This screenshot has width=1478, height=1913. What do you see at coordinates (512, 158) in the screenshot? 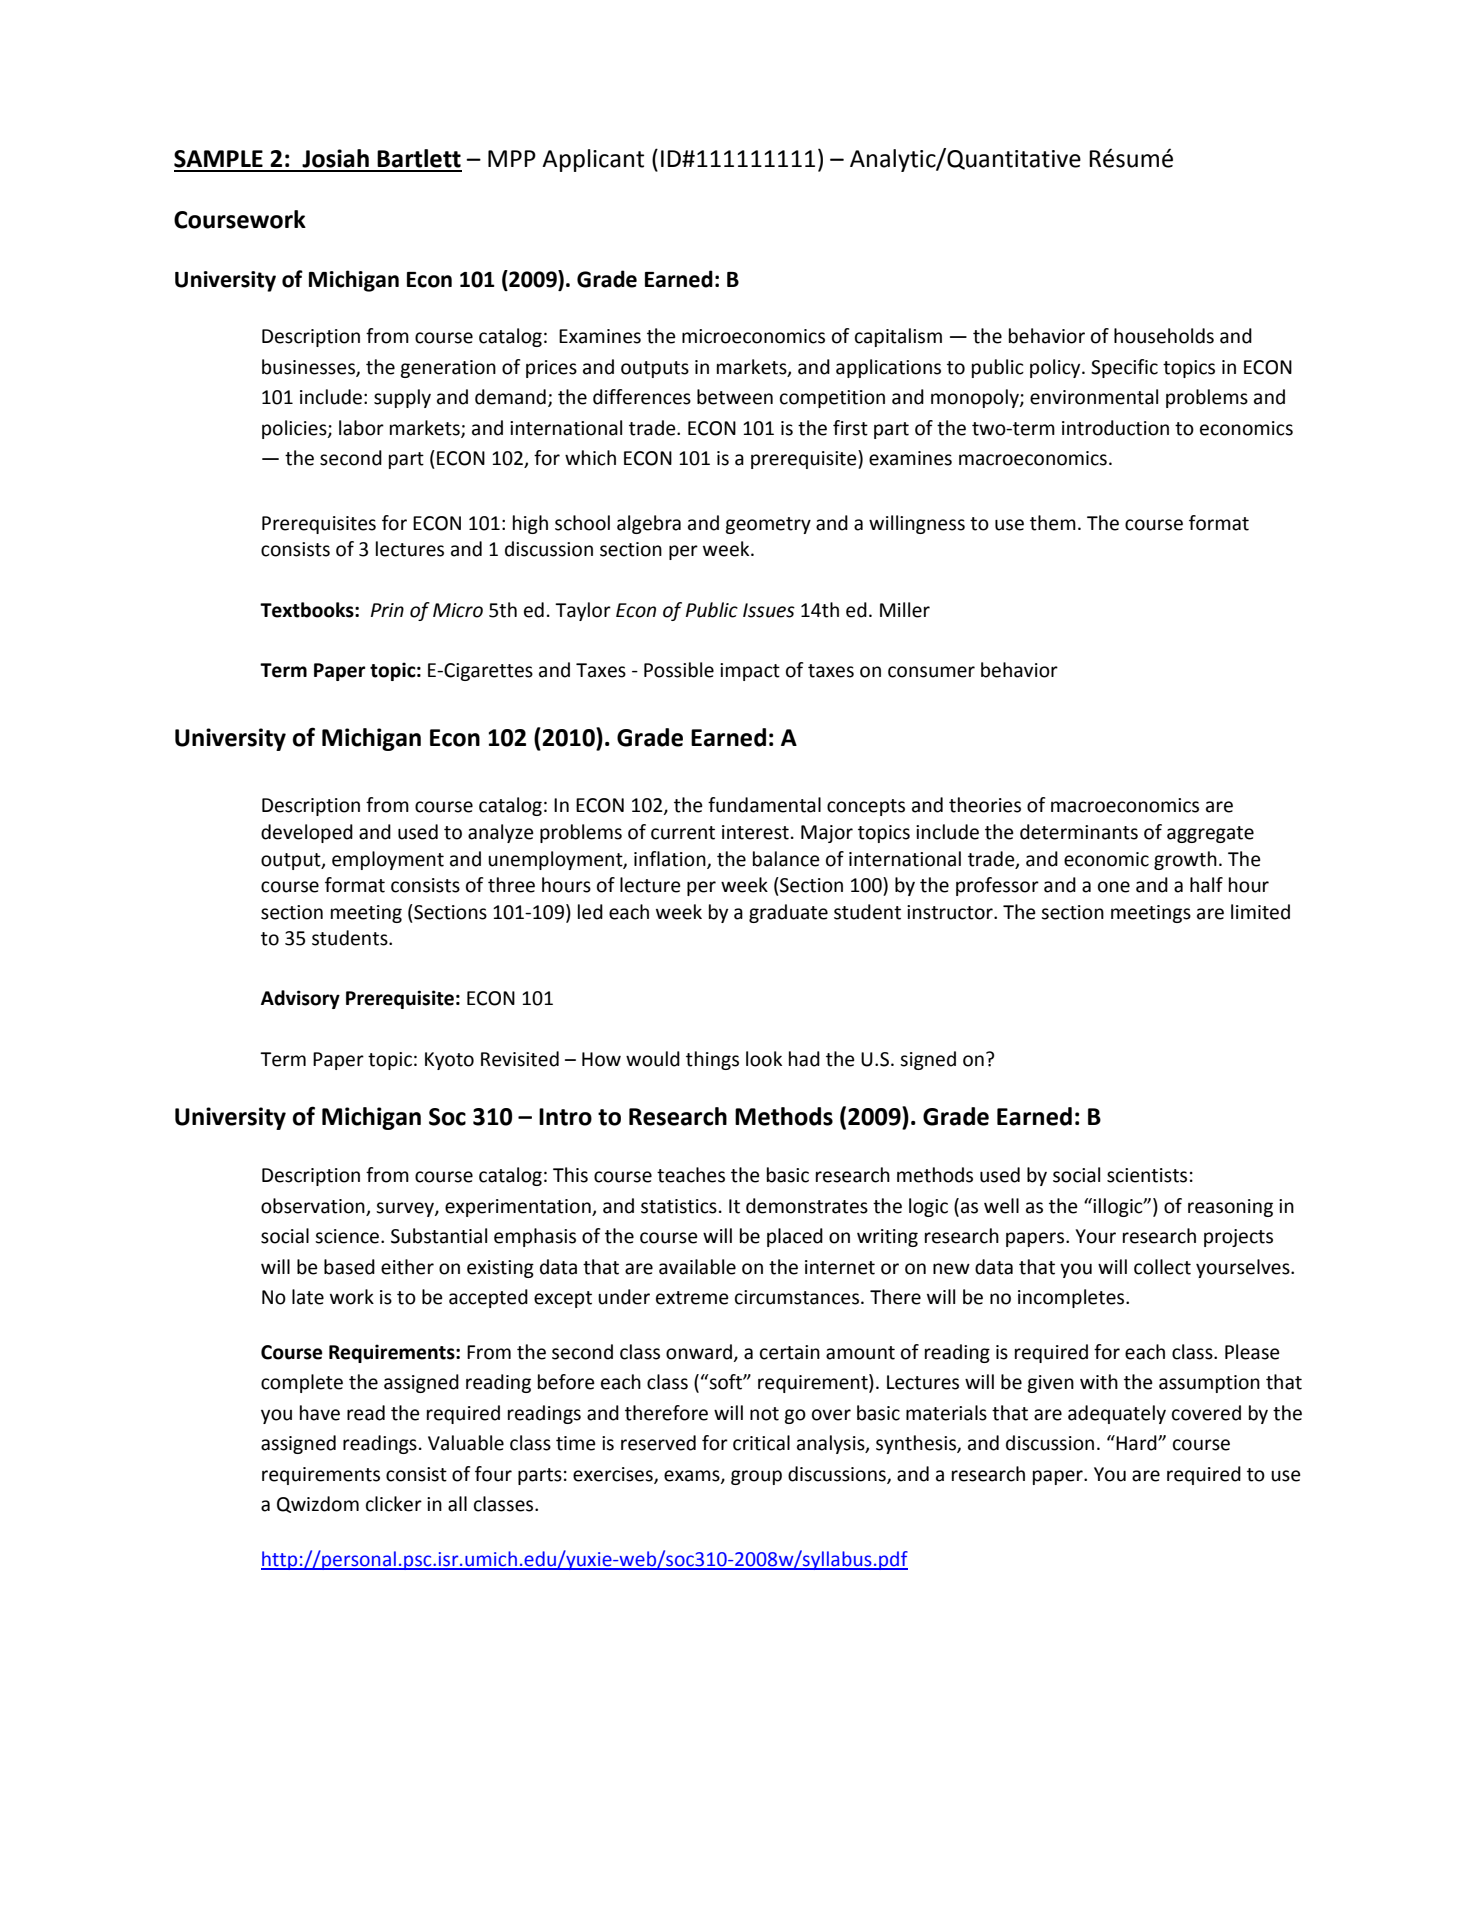
I see `MPP` at bounding box center [512, 158].
